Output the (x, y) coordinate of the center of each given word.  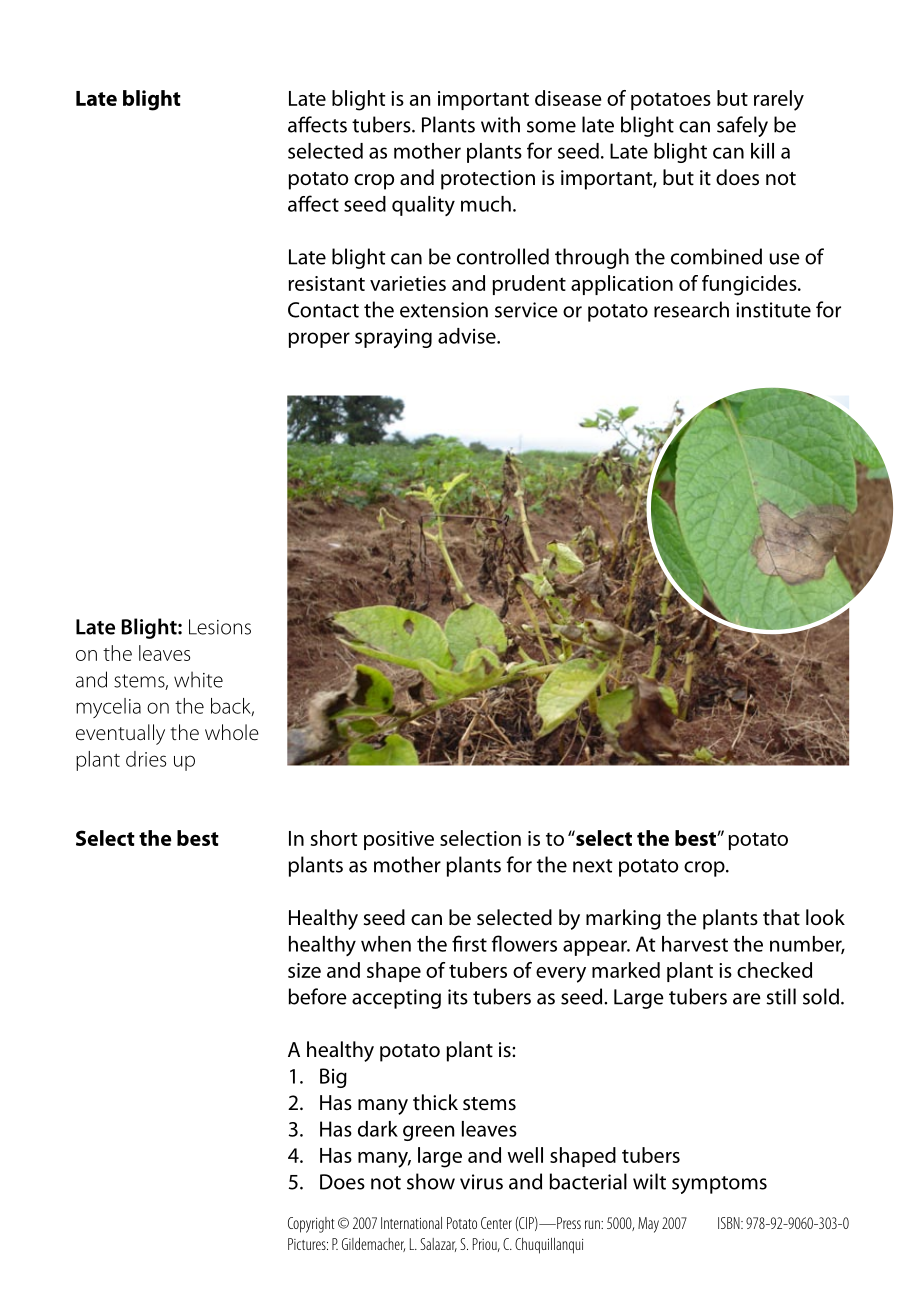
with (500, 124)
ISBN (730, 1223)
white (198, 679)
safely (742, 126)
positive (399, 840)
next (593, 866)
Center (496, 1223)
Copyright (311, 1225)
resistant (326, 283)
